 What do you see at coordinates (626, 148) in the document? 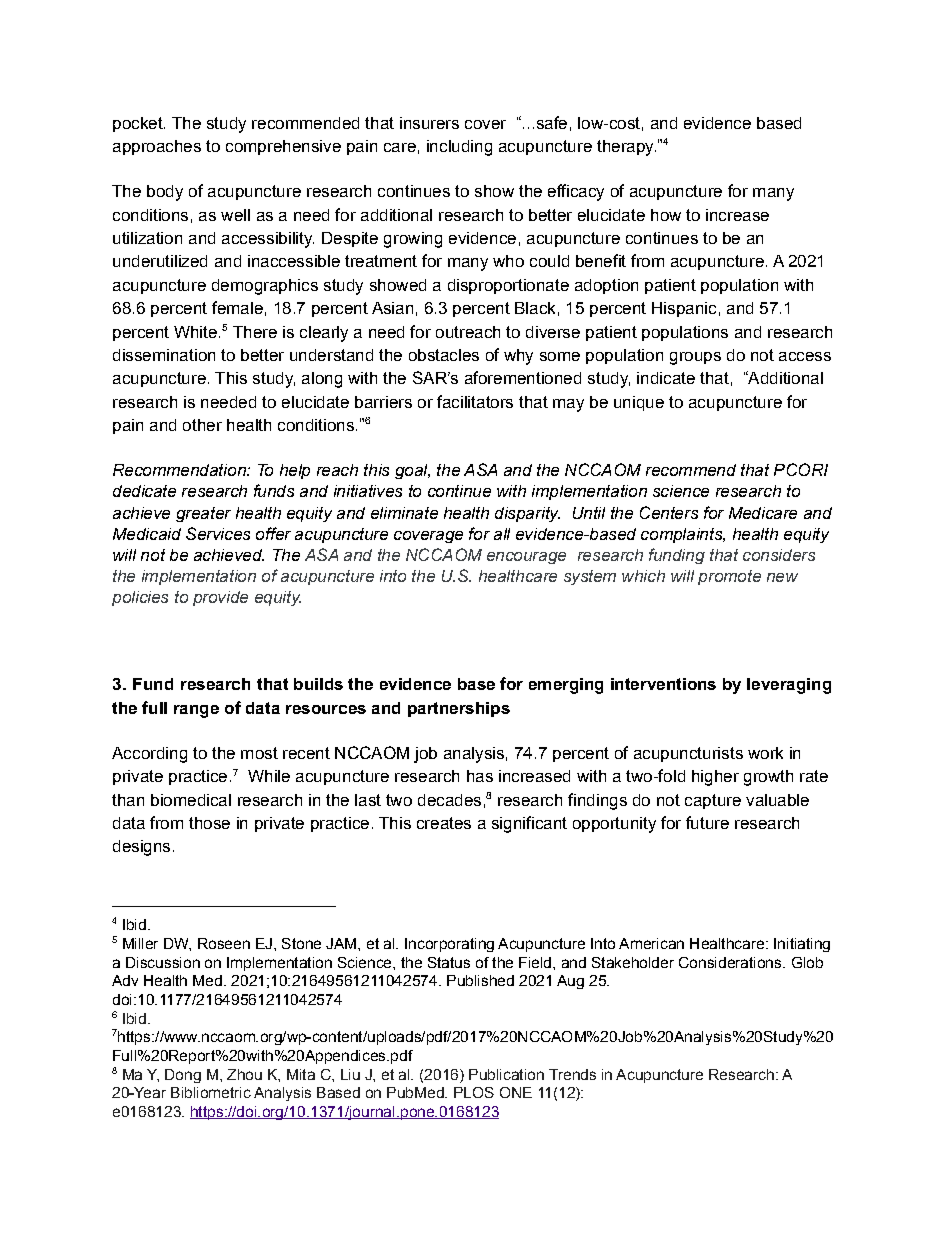
I see `therapy` at bounding box center [626, 148].
